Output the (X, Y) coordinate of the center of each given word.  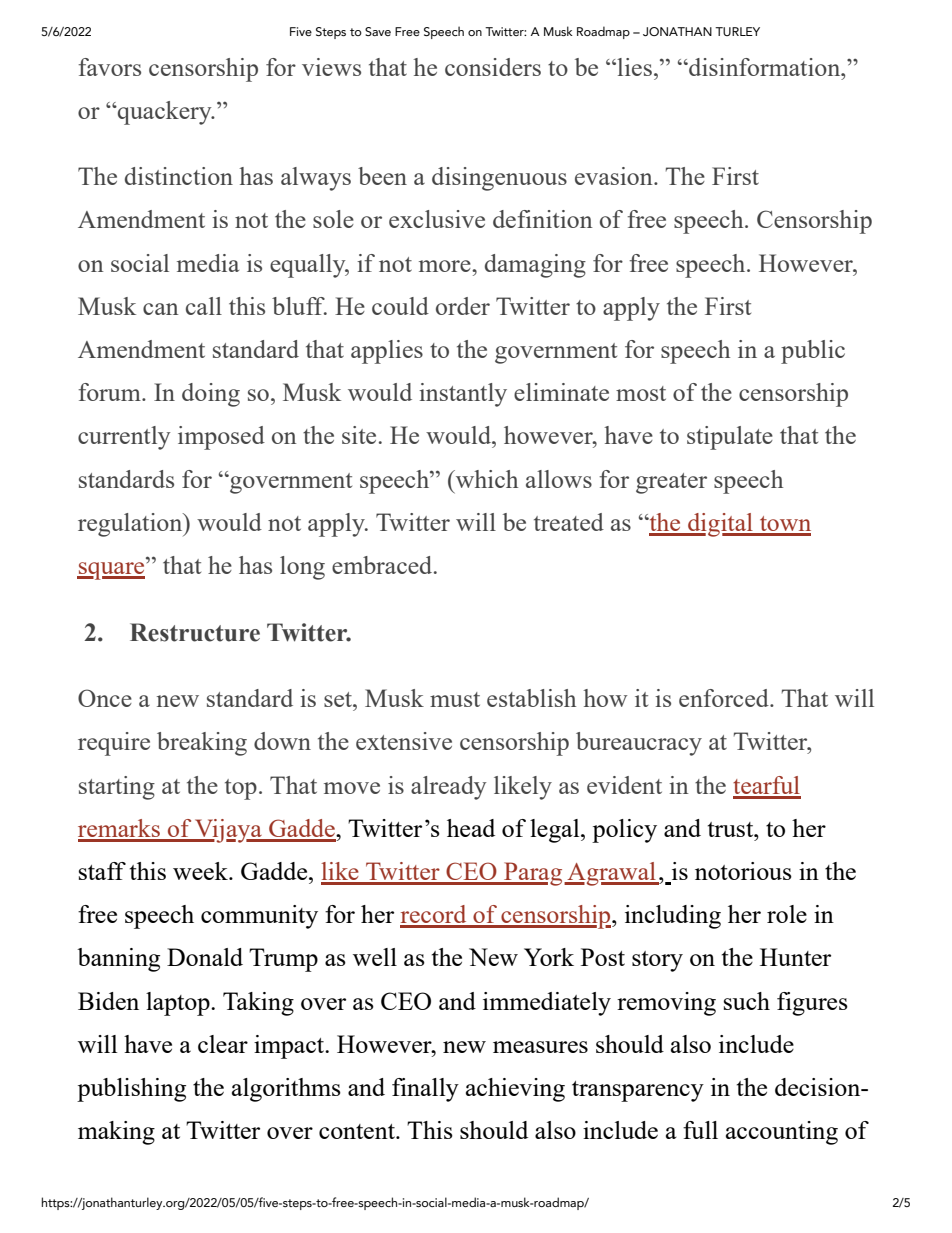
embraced (383, 565)
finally (425, 1090)
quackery (165, 113)
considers (493, 67)
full (700, 1130)
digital (720, 525)
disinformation (765, 67)
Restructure (195, 632)
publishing (131, 1090)
